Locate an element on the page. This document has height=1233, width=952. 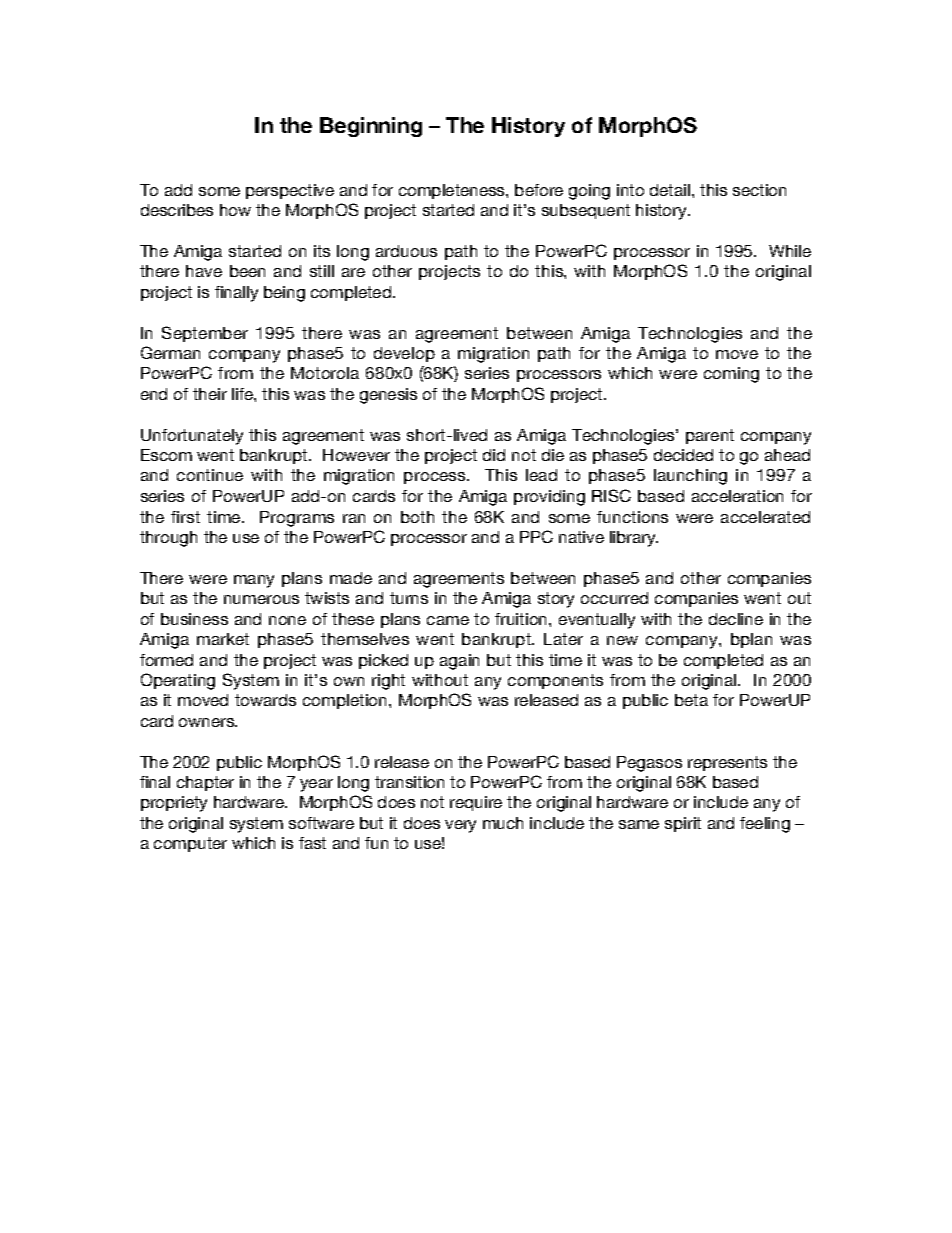
did is located at coordinates (494, 455).
